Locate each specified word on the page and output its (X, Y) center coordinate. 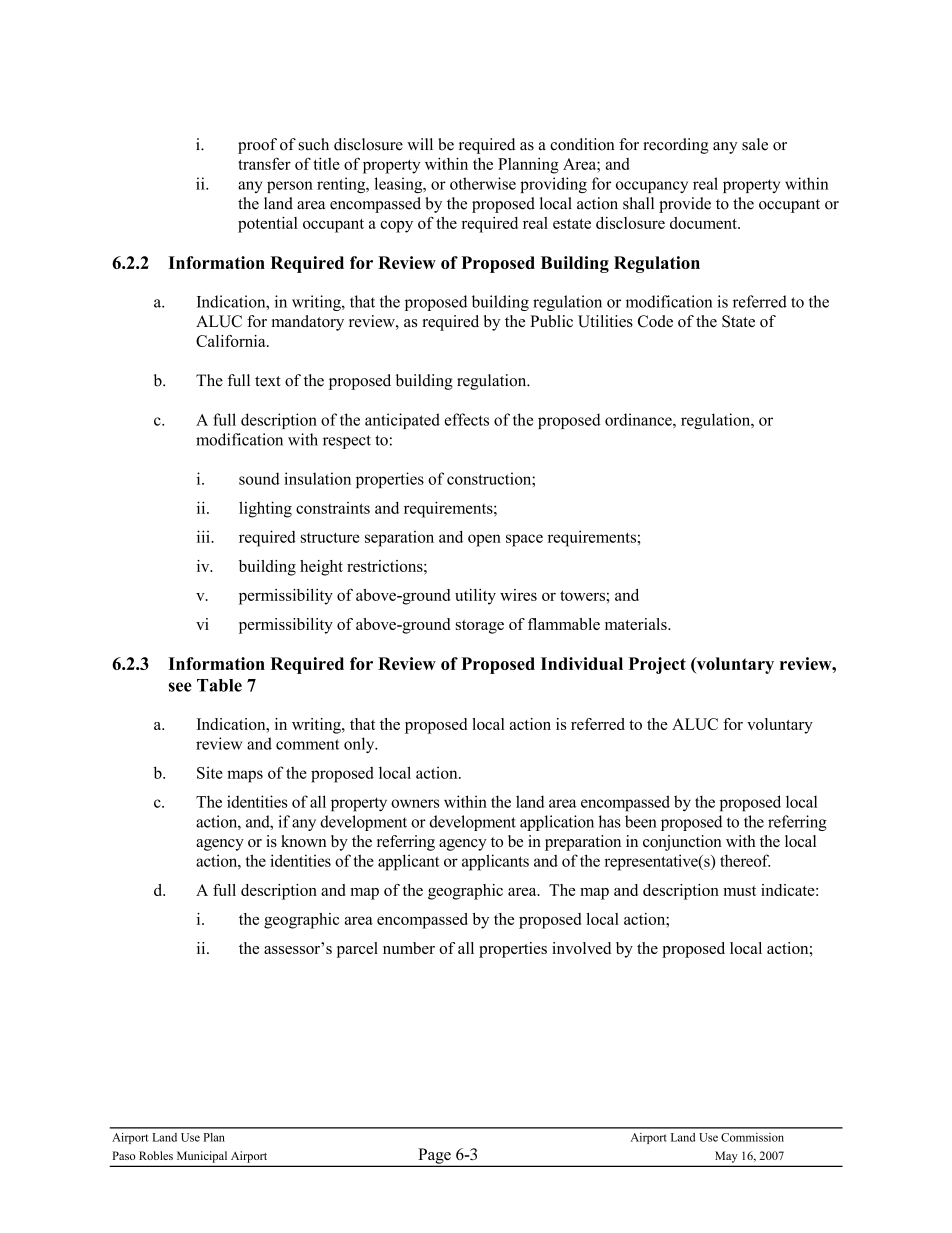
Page (434, 1157)
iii (204, 536)
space (524, 540)
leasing (399, 185)
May (726, 1157)
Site (210, 772)
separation (399, 539)
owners (415, 803)
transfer (264, 163)
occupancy (652, 187)
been (641, 821)
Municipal (202, 1157)
